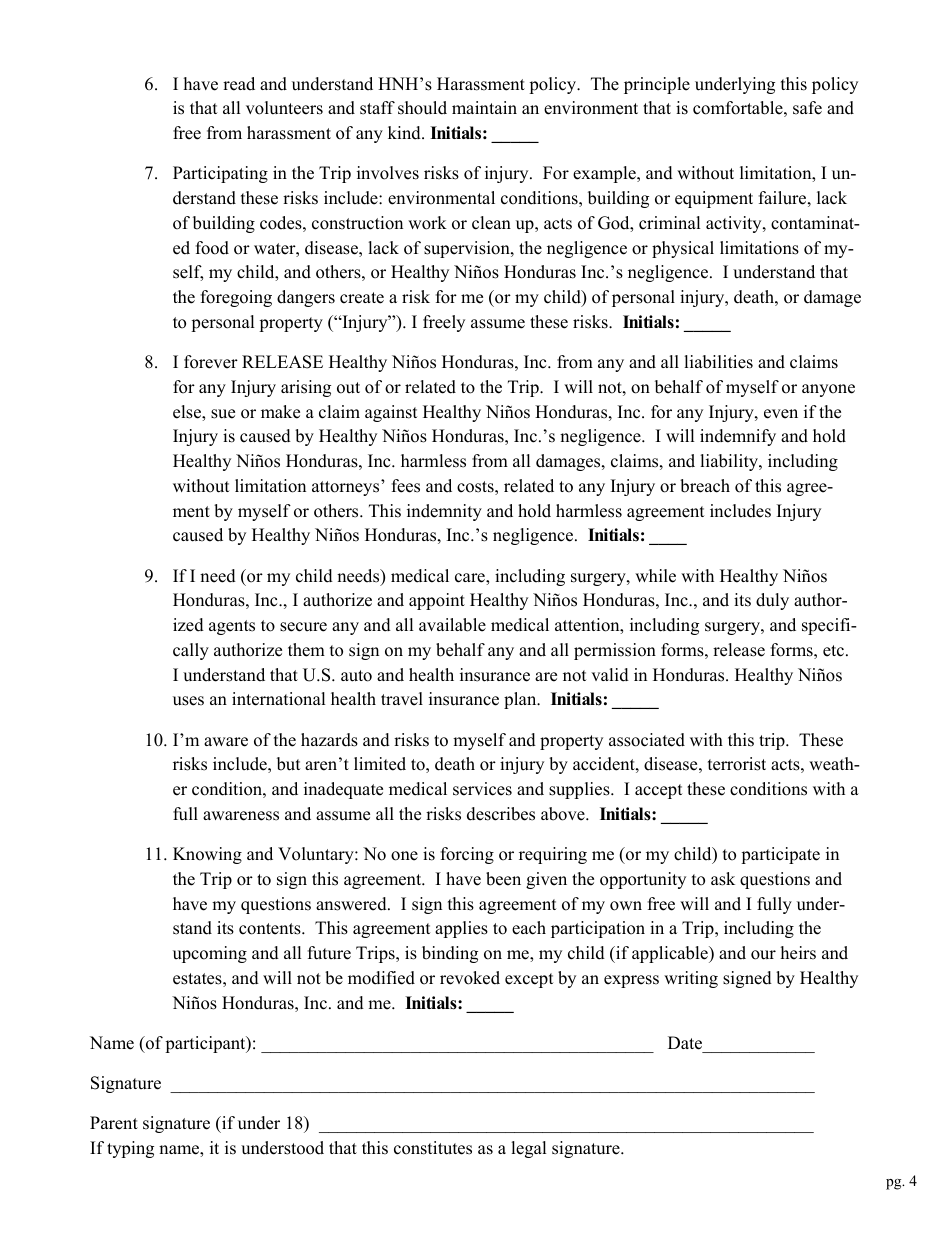 The width and height of the screenshot is (952, 1233). What do you see at coordinates (529, 1149) in the screenshot?
I see `legal` at bounding box center [529, 1149].
